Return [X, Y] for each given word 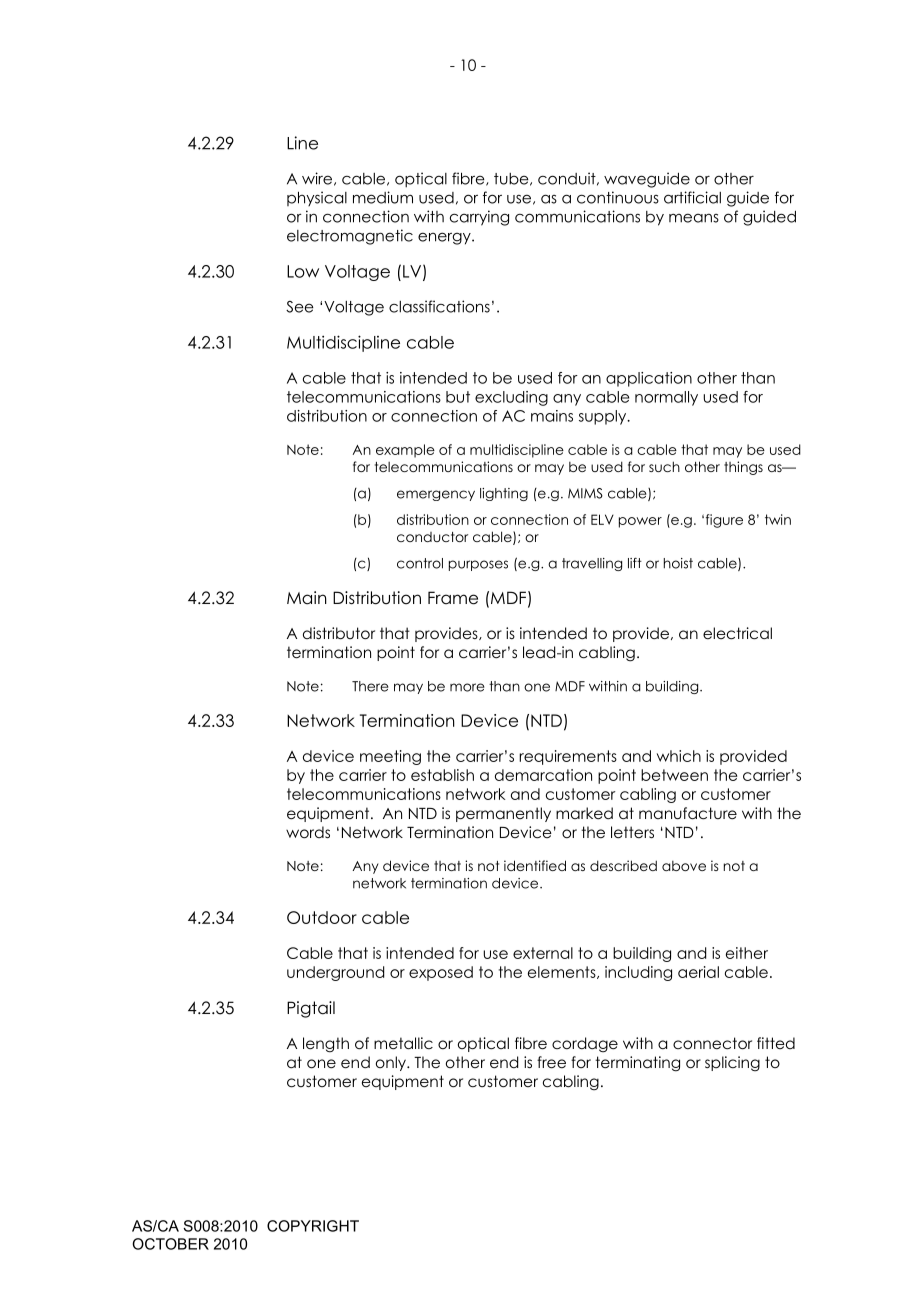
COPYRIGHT [313, 1226]
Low [303, 271]
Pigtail [311, 1009]
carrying [479, 218]
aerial [698, 972]
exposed [441, 973]
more [467, 687]
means [694, 218]
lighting [504, 494]
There [370, 686]
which [679, 756]
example [405, 451]
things [743, 468]
